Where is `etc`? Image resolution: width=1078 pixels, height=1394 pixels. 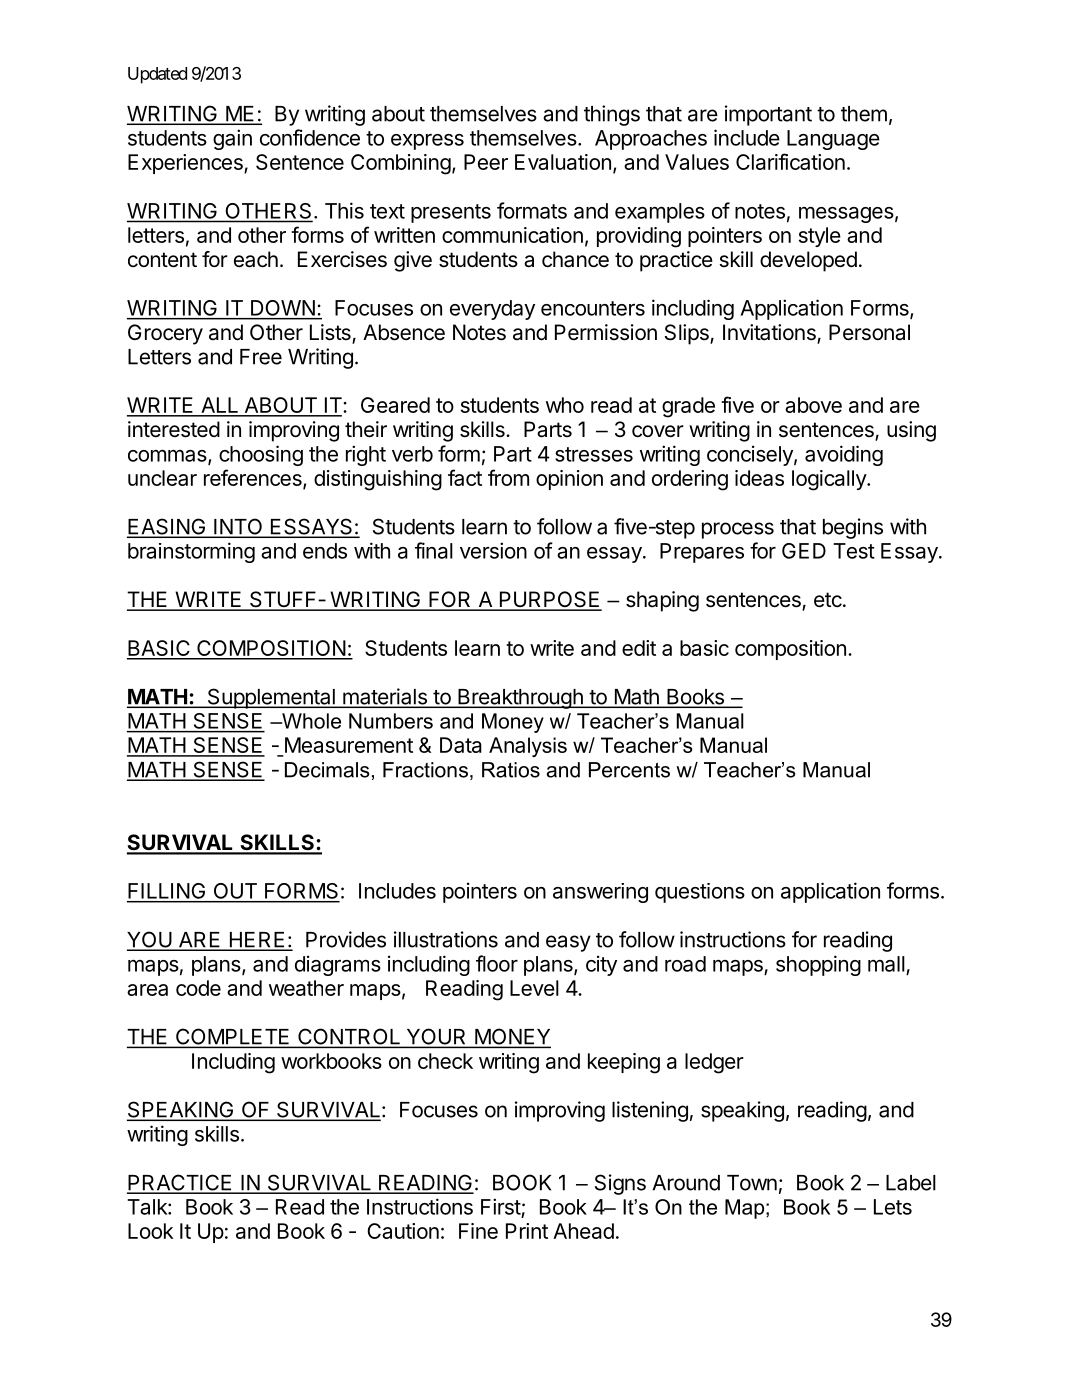
etc is located at coordinates (828, 600).
